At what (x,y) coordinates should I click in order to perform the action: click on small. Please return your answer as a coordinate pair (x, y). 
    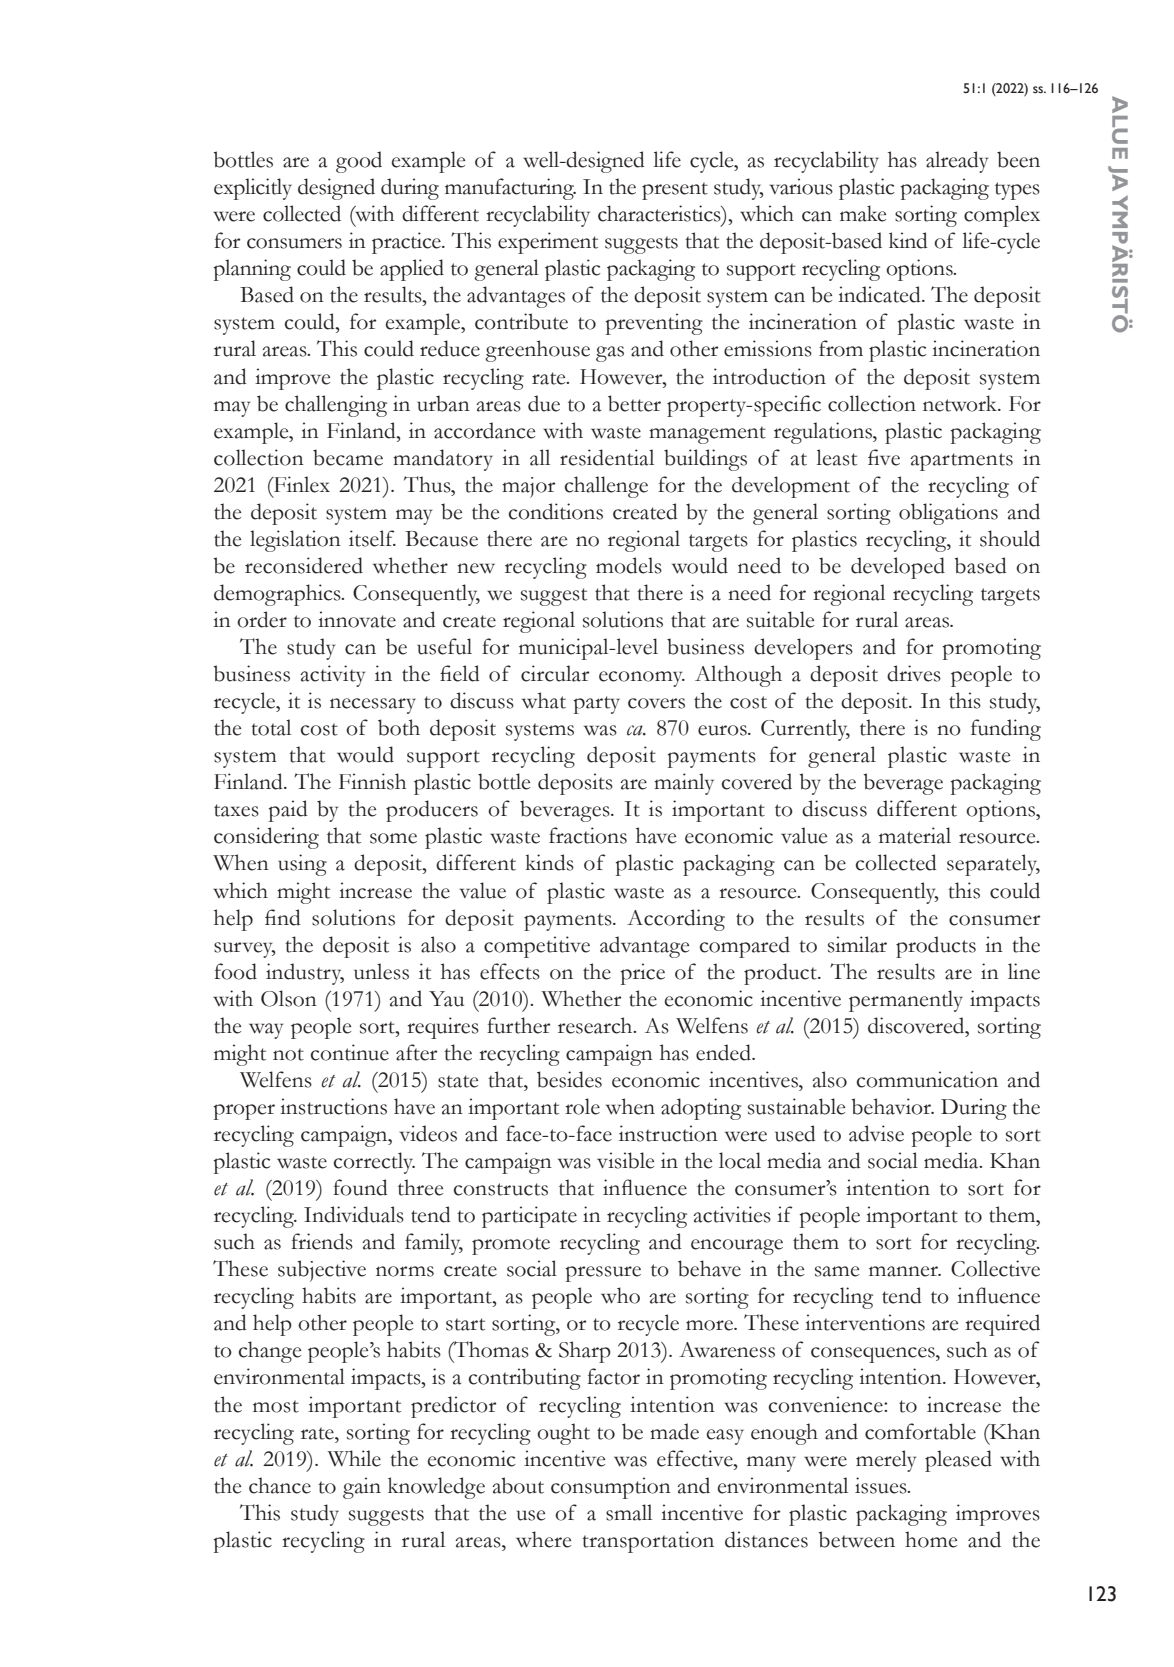
    Looking at the image, I should click on (629, 1512).
